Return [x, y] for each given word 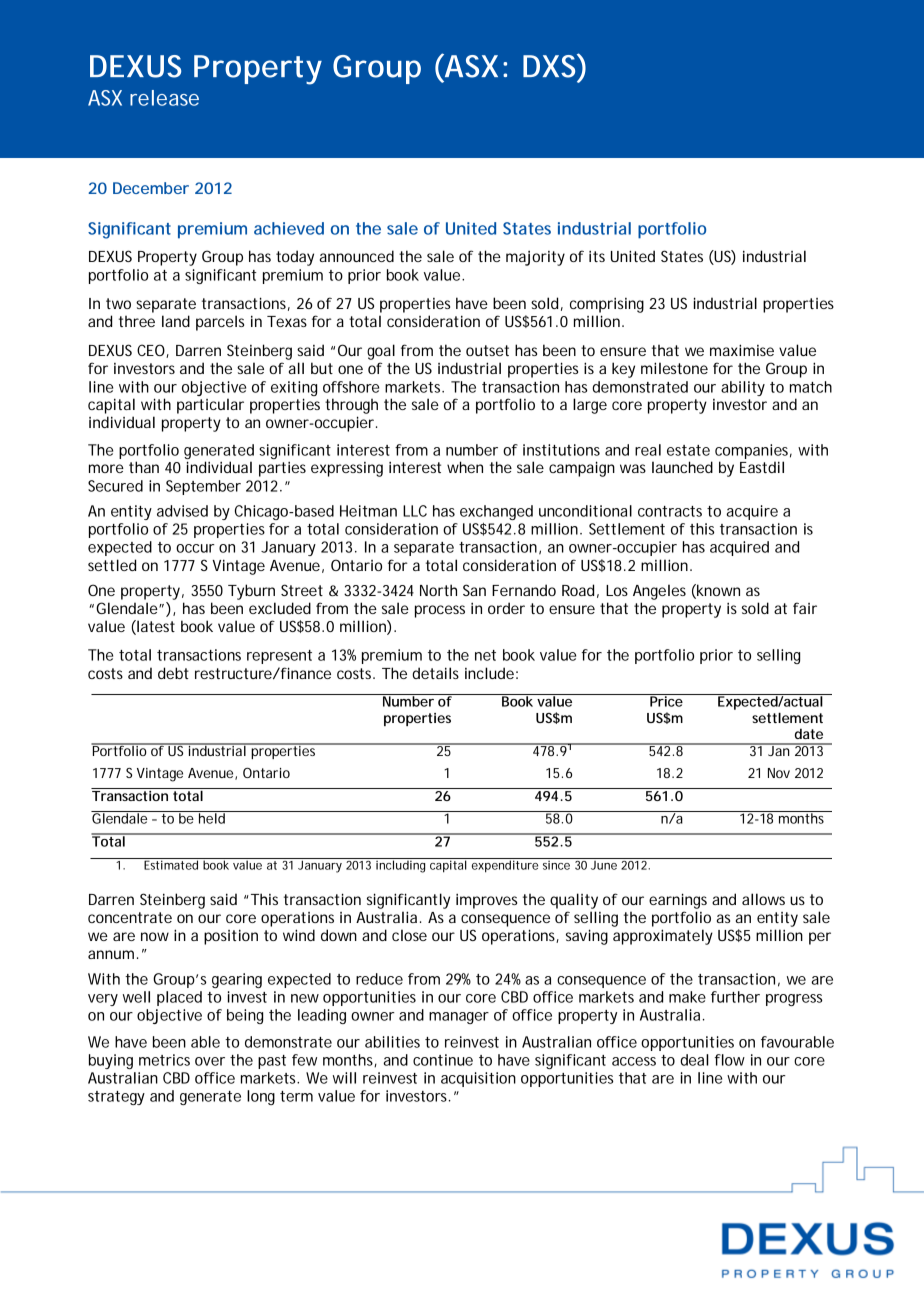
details [435, 673]
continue [443, 1060]
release [164, 98]
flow [730, 1060]
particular [210, 406]
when [465, 467]
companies [753, 451]
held [212, 817]
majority [535, 258]
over [210, 1061]
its [597, 256]
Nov [779, 773]
